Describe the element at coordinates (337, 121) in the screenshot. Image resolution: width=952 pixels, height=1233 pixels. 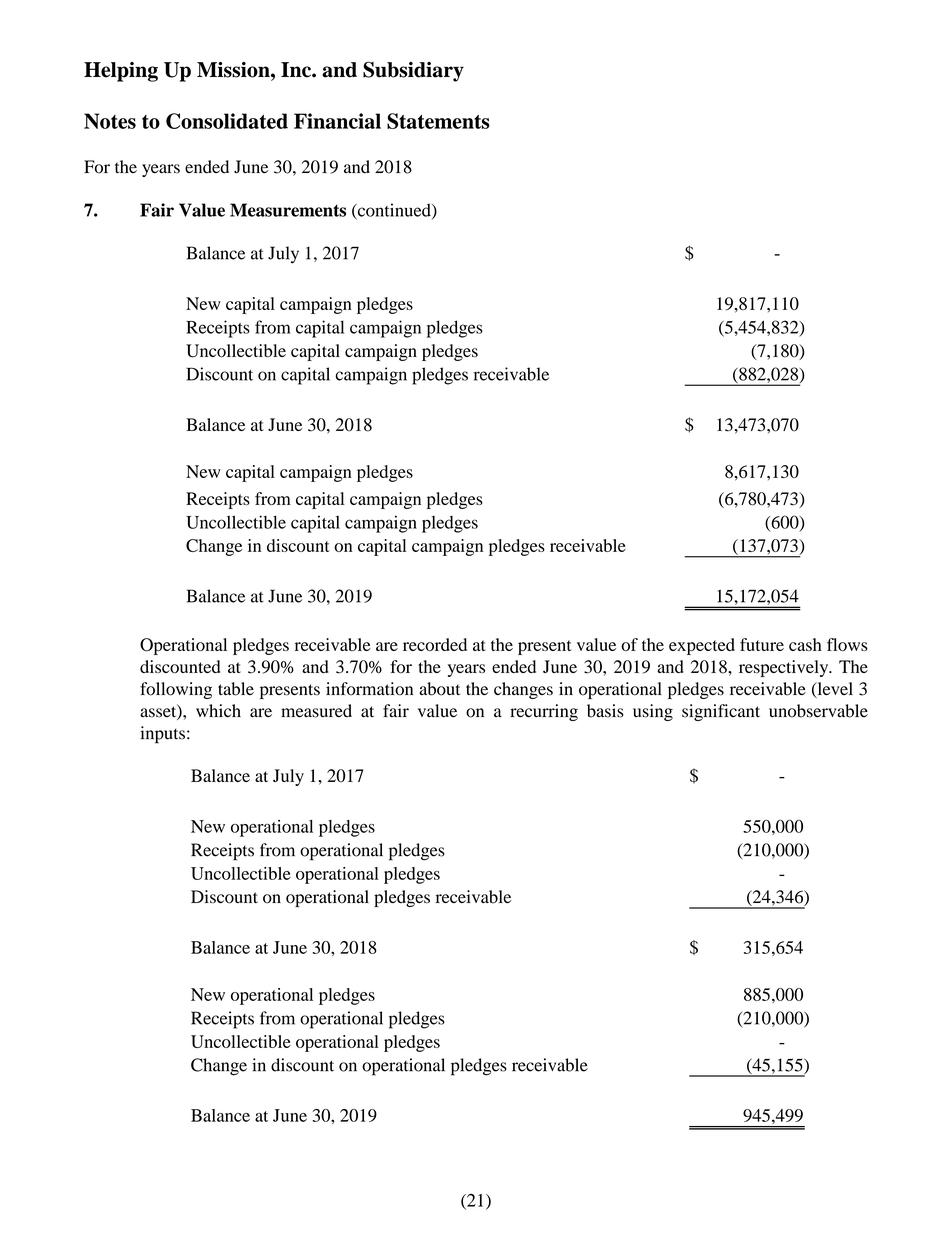
I see `Financial` at that location.
